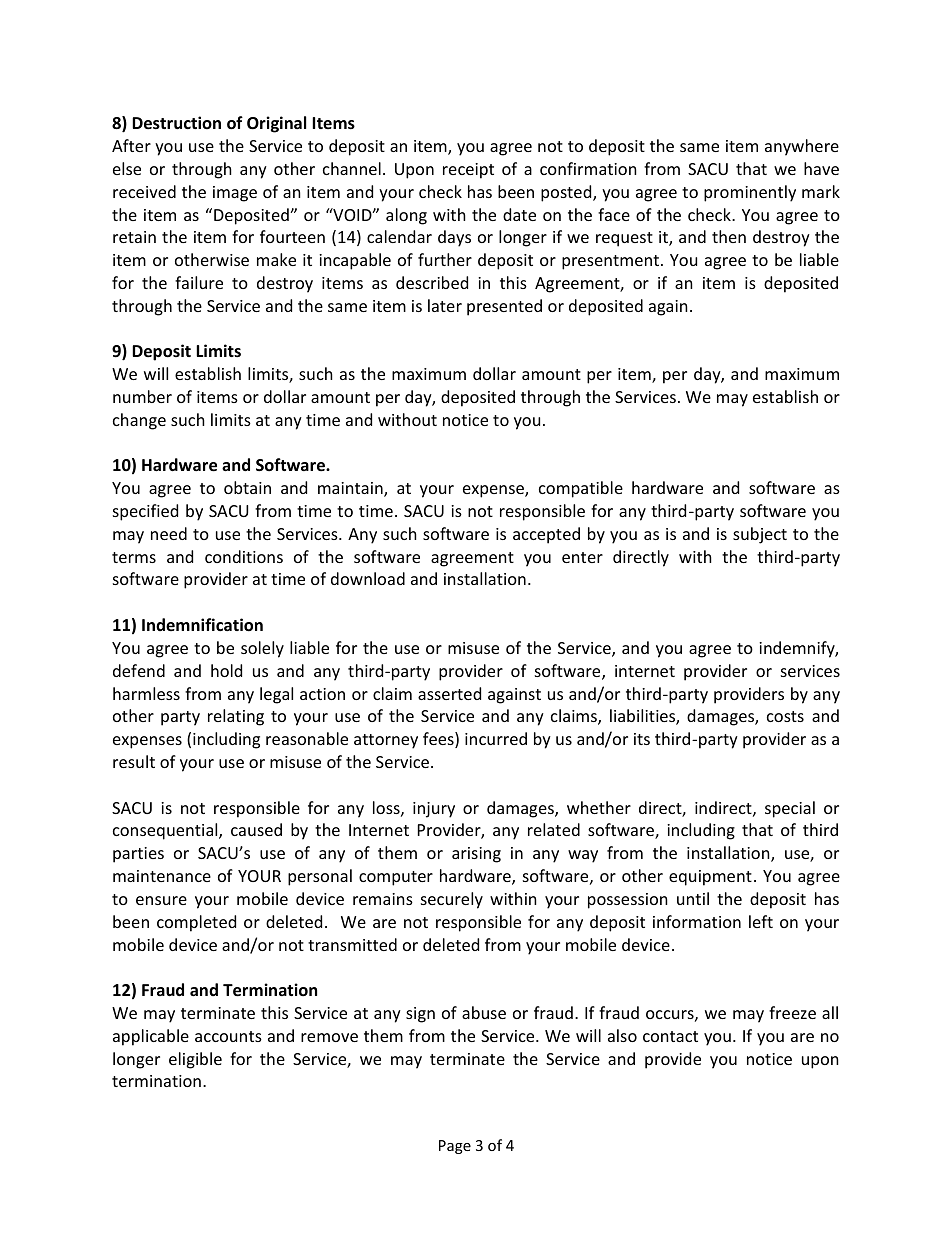 The width and height of the screenshot is (952, 1233). Describe the element at coordinates (468, 171) in the screenshot. I see `receipt` at that location.
